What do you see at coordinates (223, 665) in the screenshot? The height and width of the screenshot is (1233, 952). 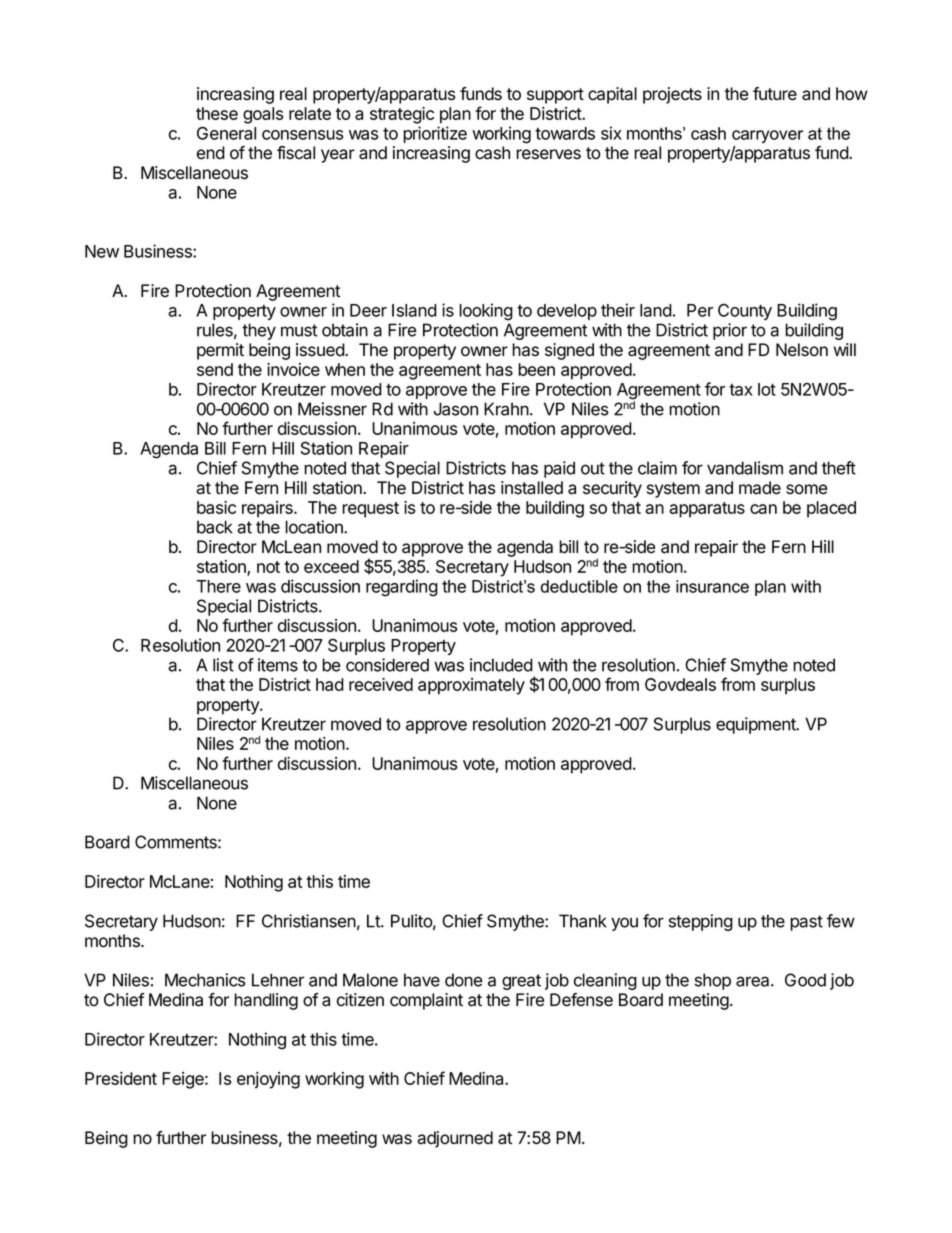 I see `list` at bounding box center [223, 665].
